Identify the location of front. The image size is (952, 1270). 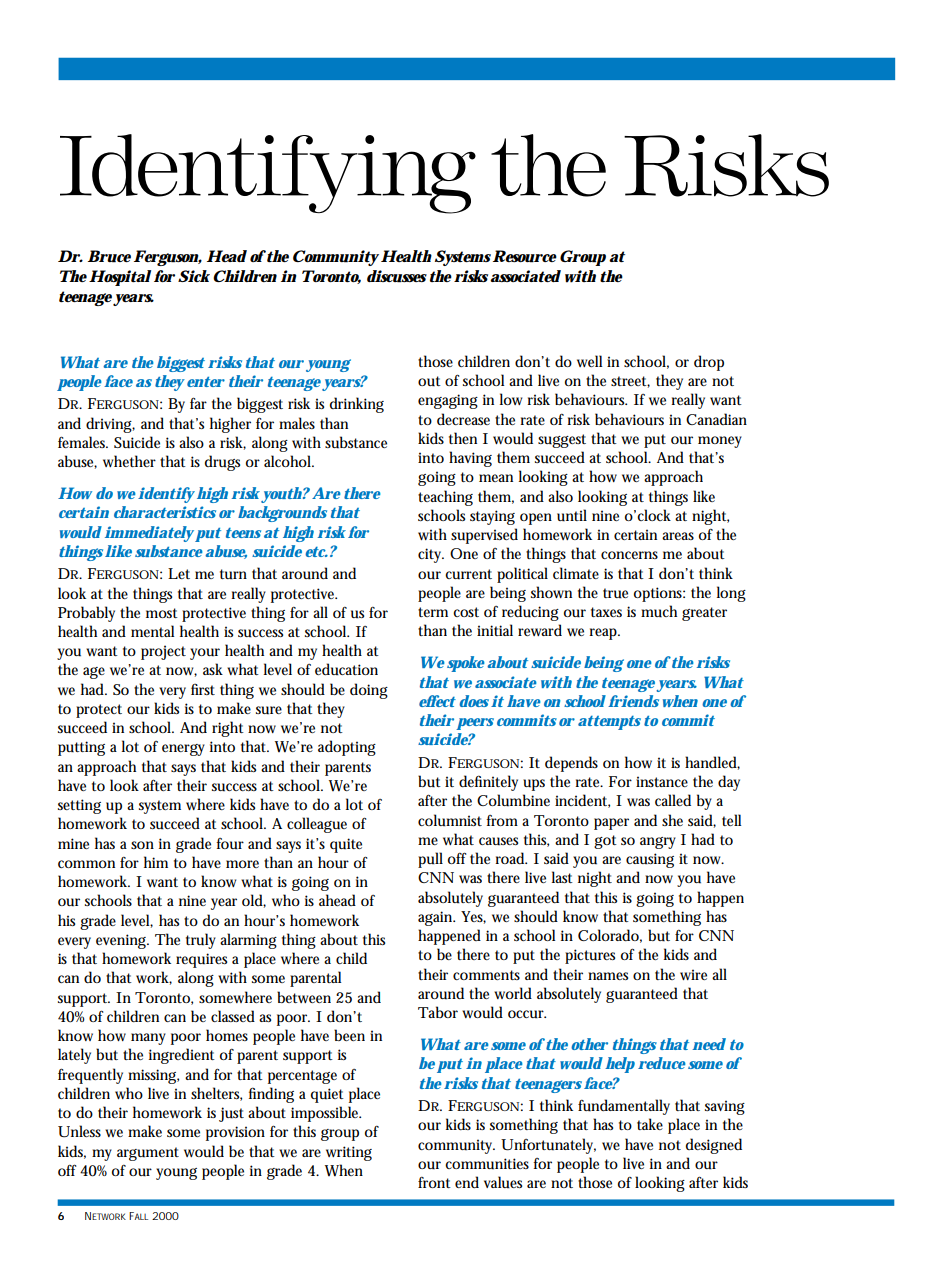
(434, 1182).
